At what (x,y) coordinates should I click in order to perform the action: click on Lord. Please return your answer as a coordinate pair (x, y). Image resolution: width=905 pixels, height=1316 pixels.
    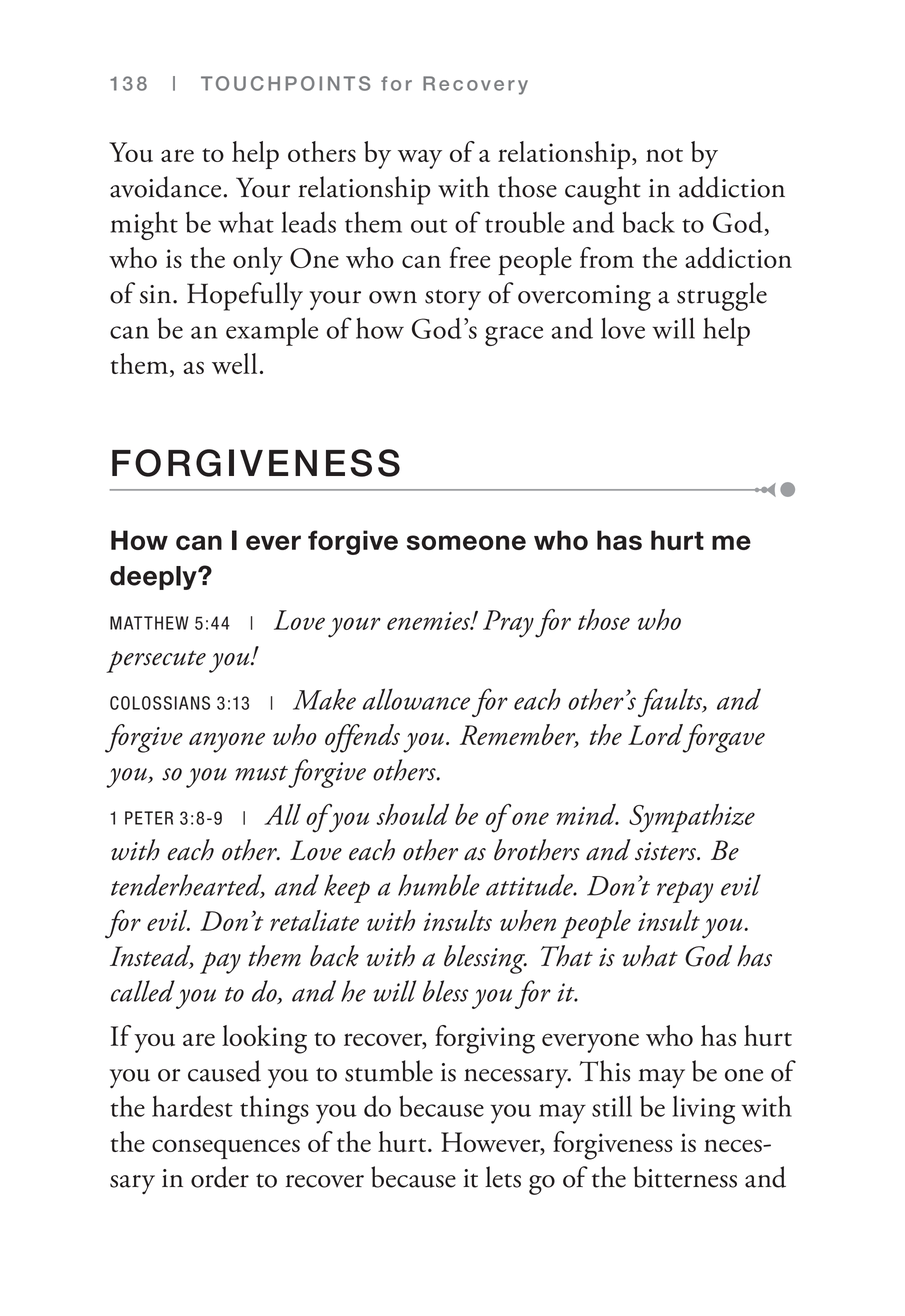
    Looking at the image, I should click on (655, 734).
